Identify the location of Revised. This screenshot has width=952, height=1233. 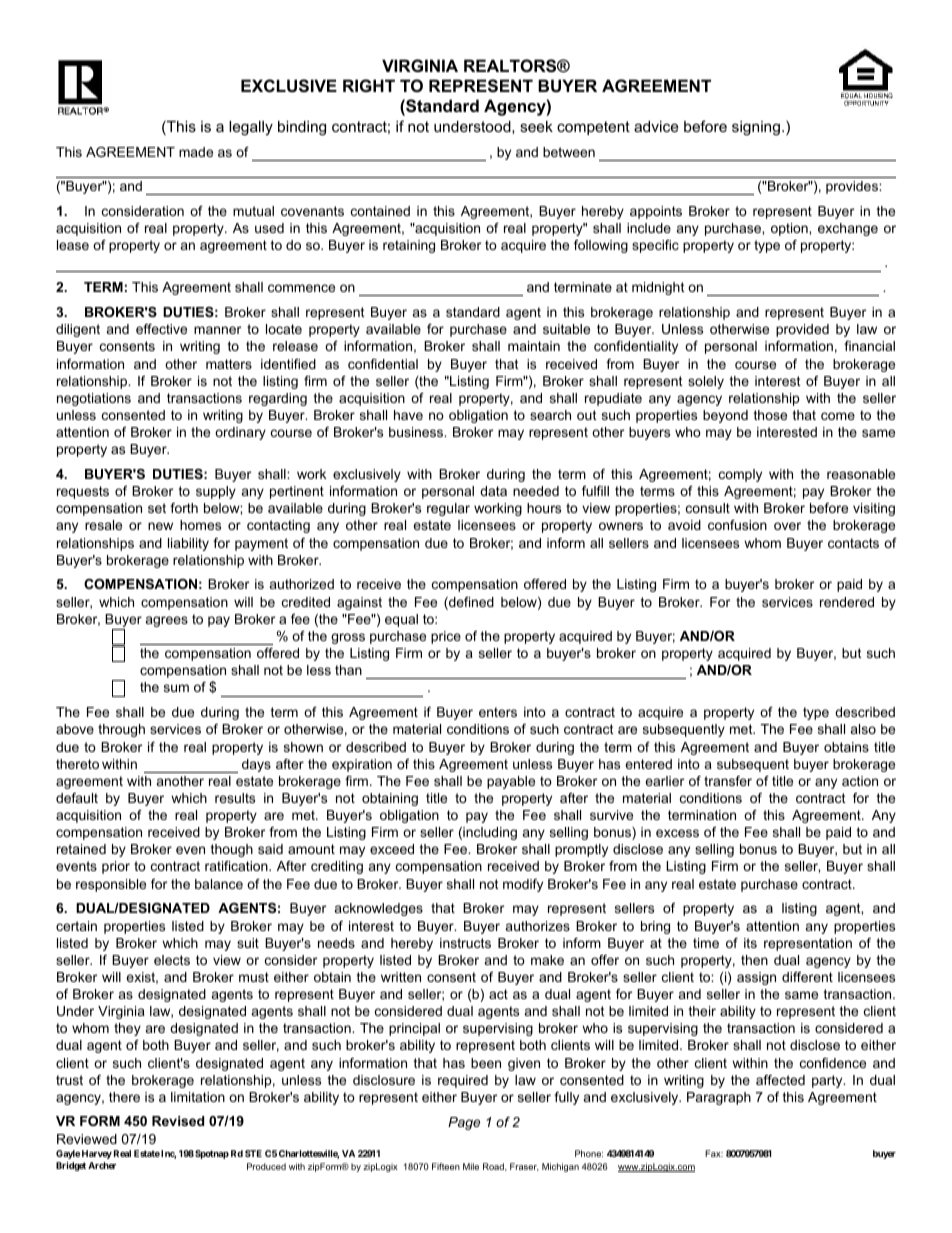
(178, 1121).
